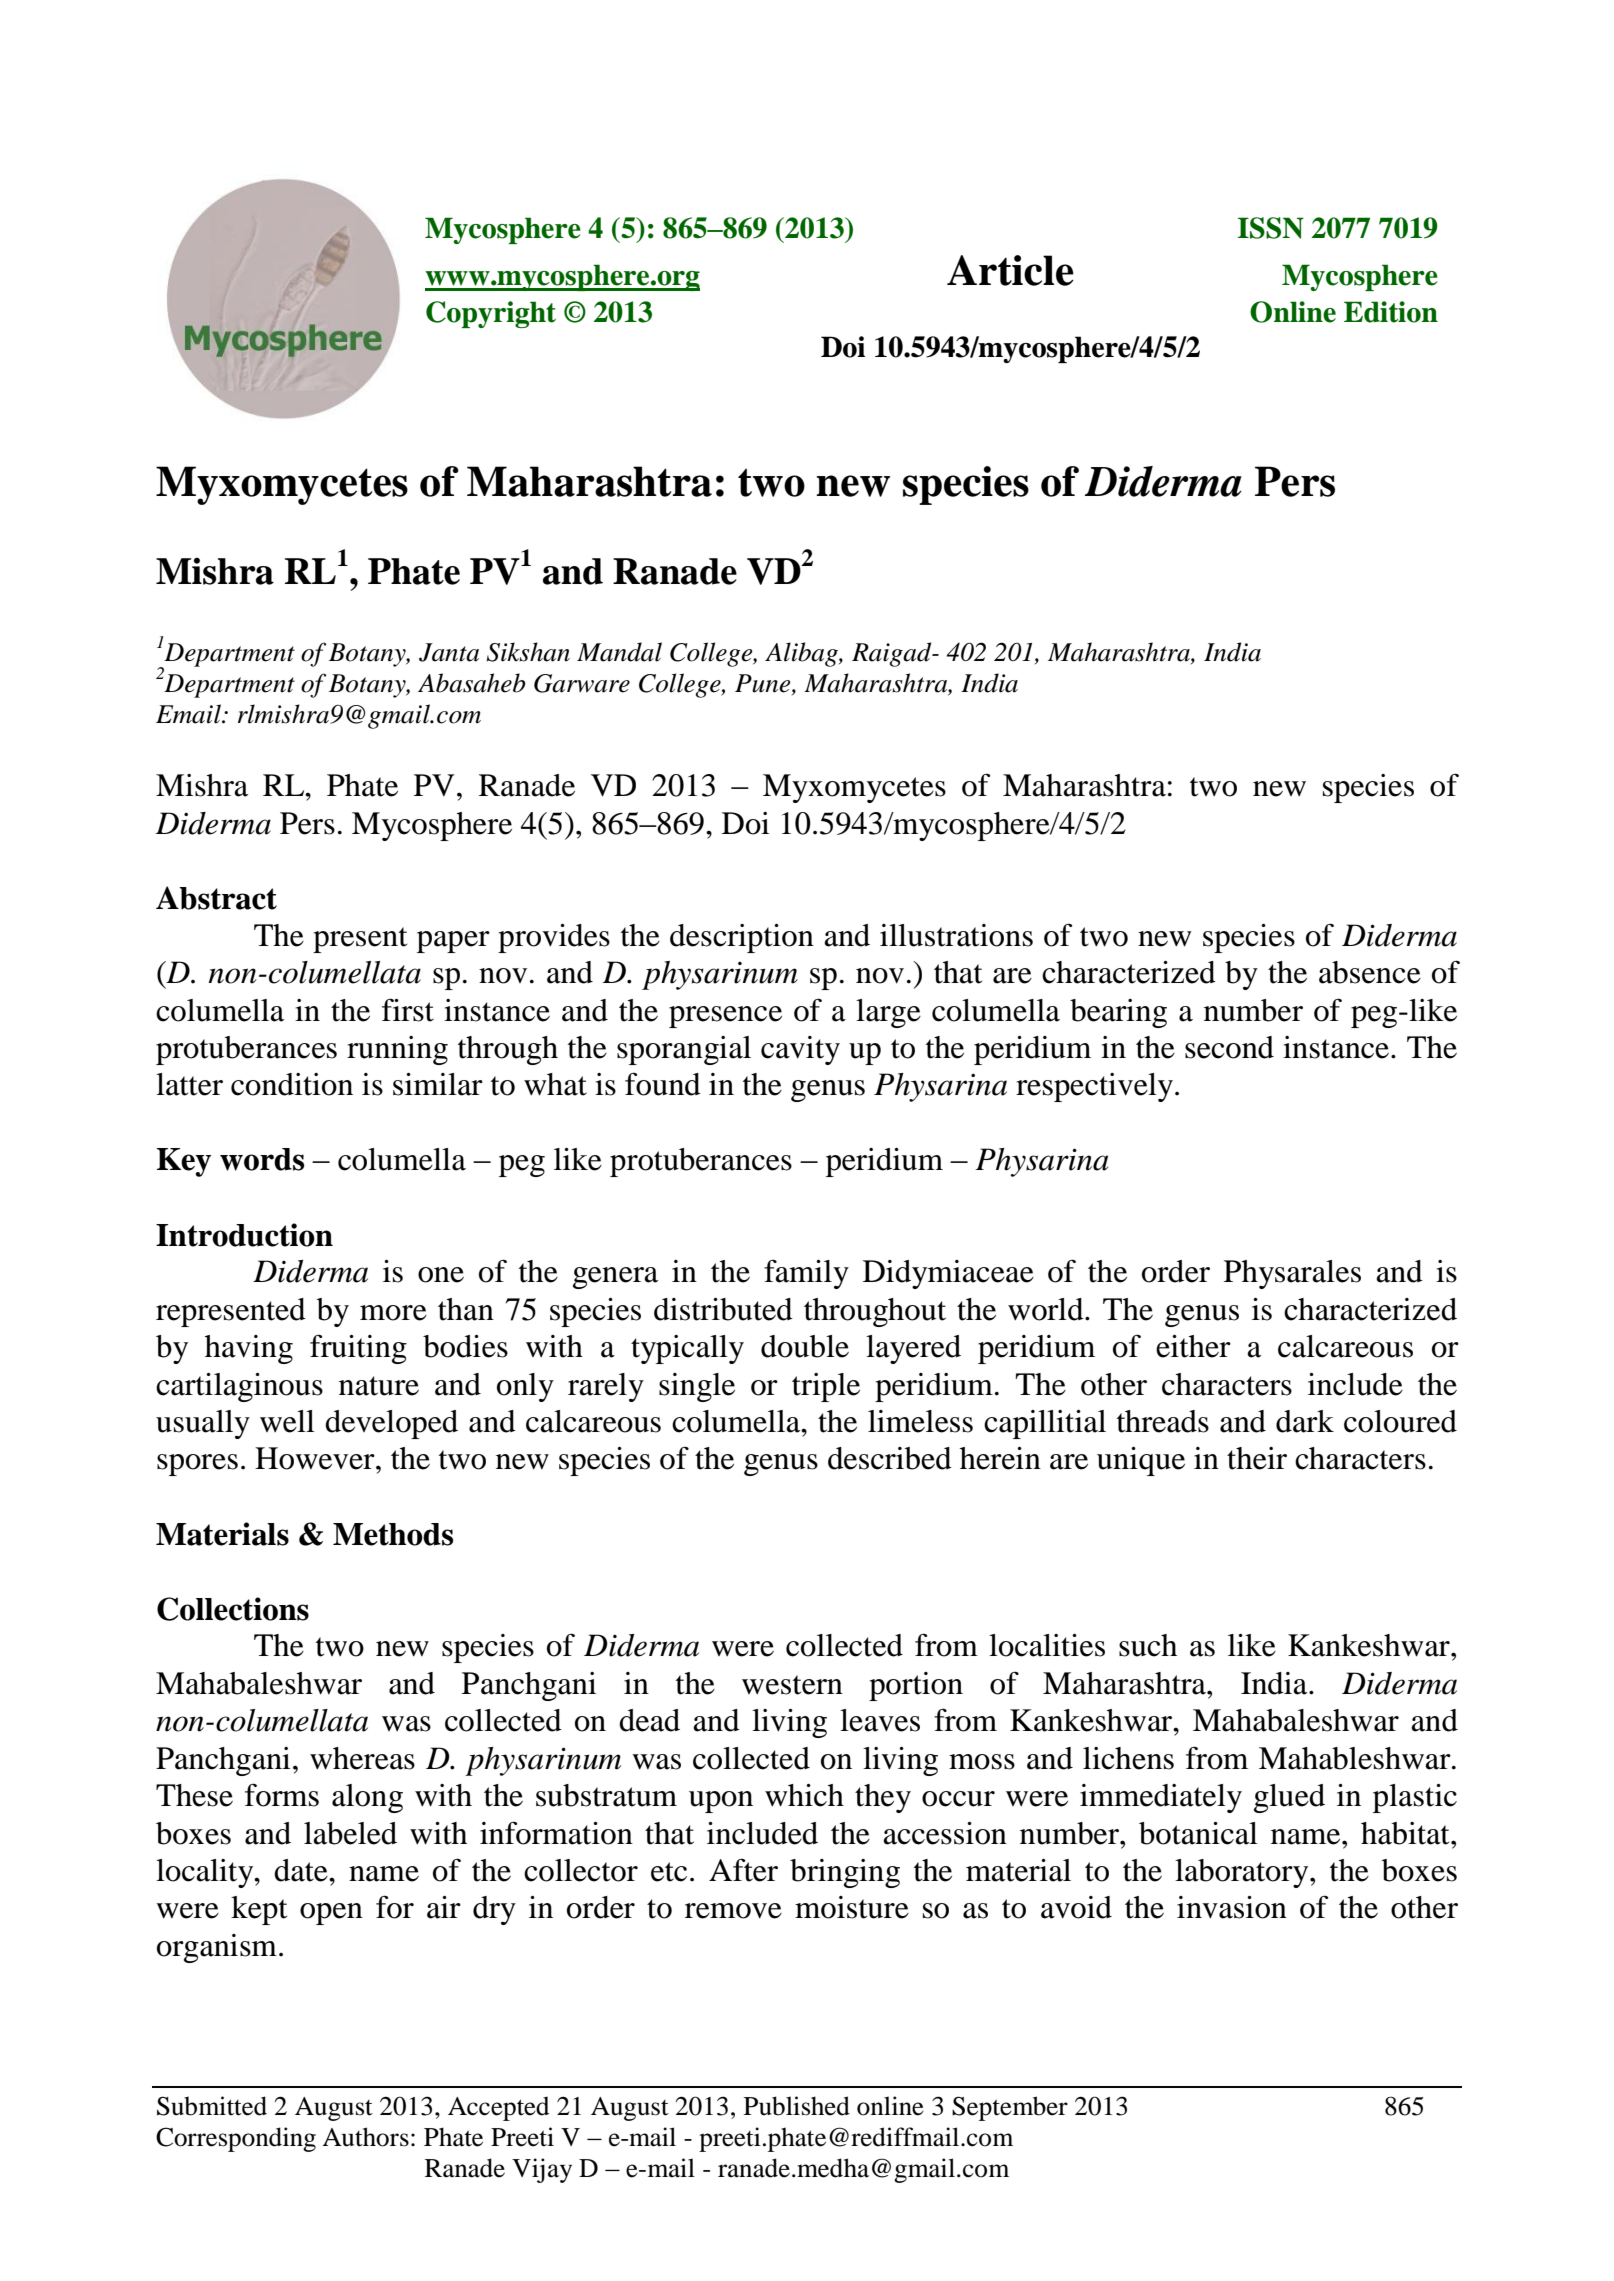 This document has height=2281, width=1614. Describe the element at coordinates (1370, 972) in the document. I see `absence` at that location.
